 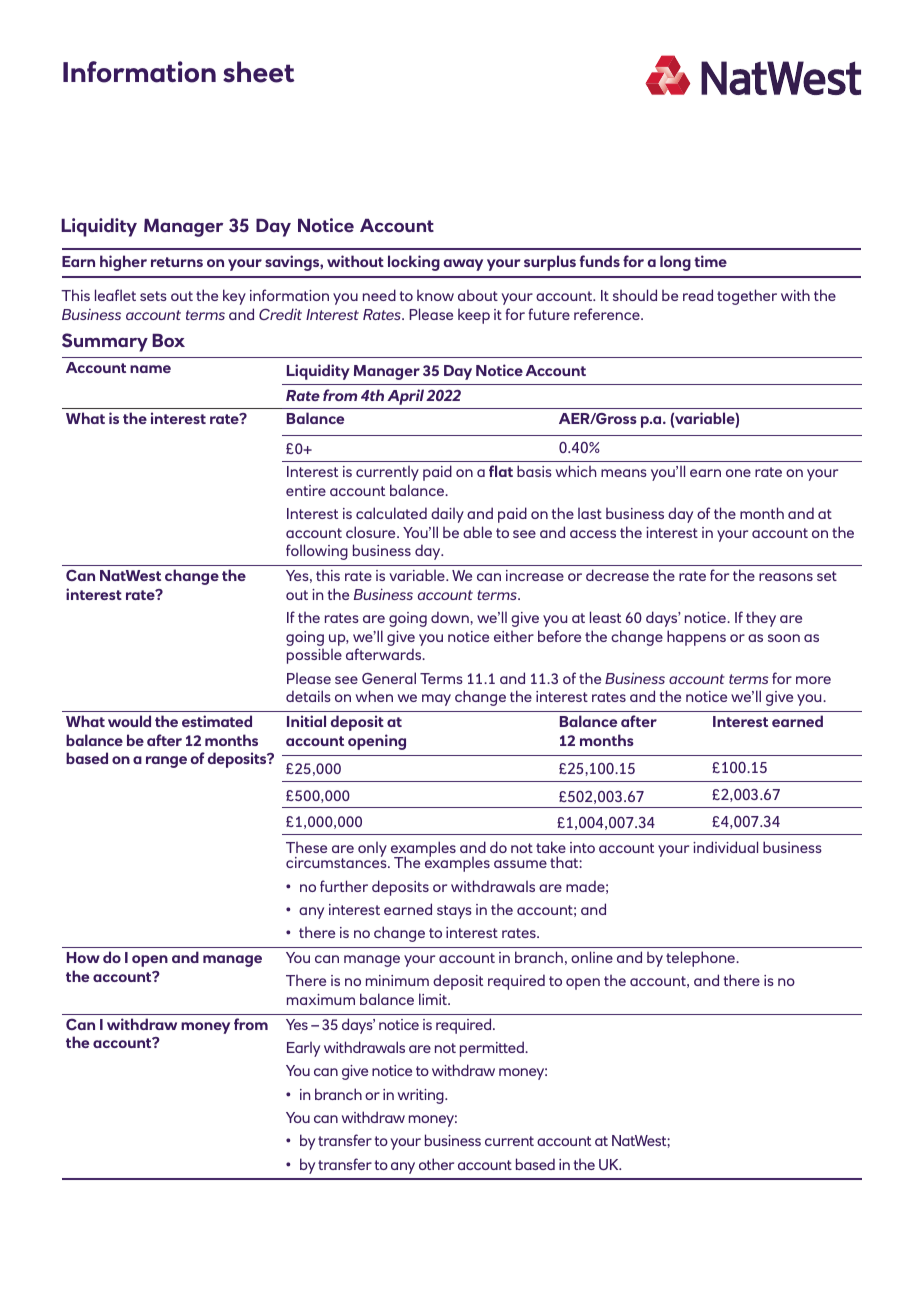 What do you see at coordinates (501, 471) in the document?
I see `fat` at bounding box center [501, 471].
